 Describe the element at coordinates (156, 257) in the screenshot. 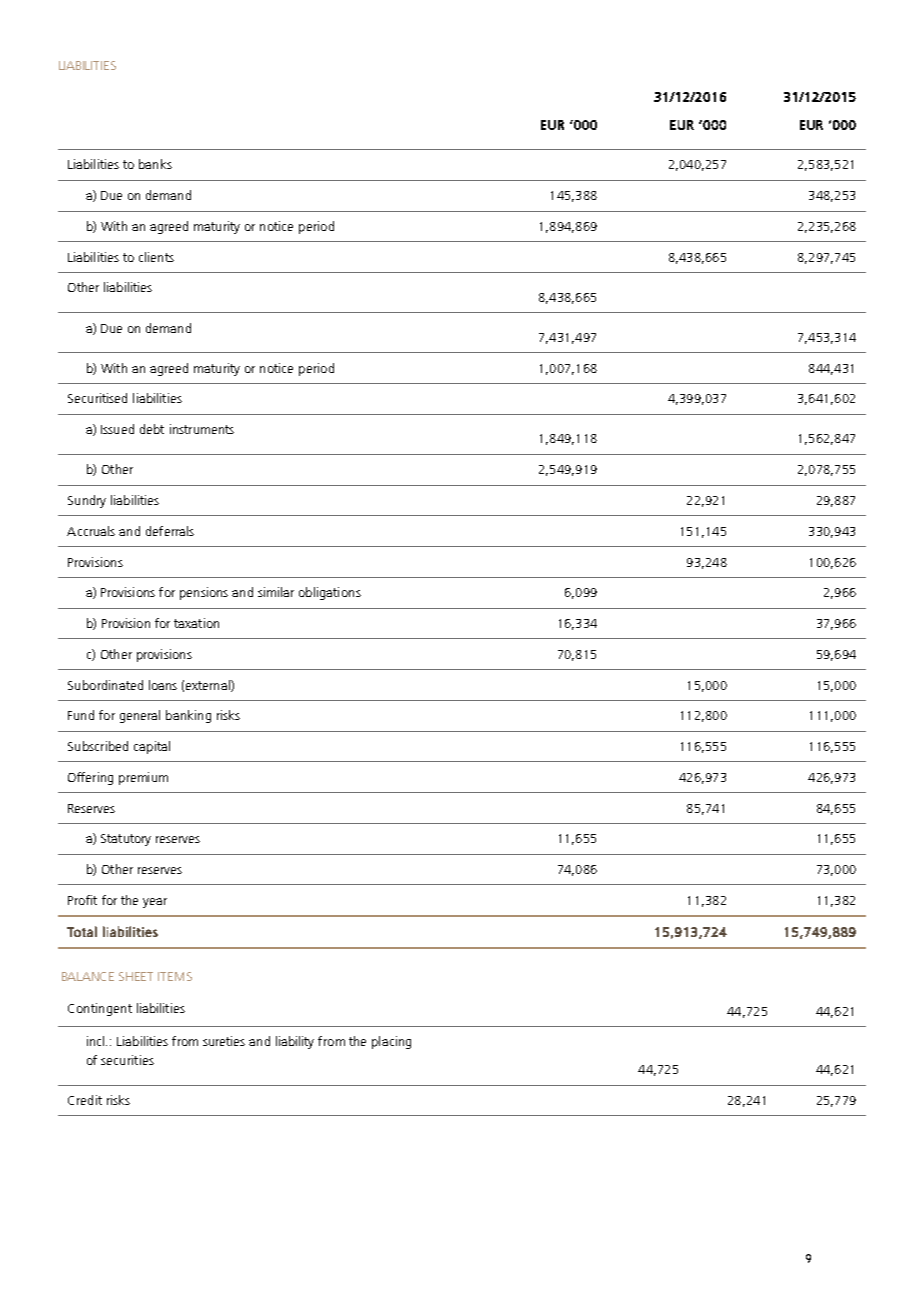

I see `clients` at that location.
